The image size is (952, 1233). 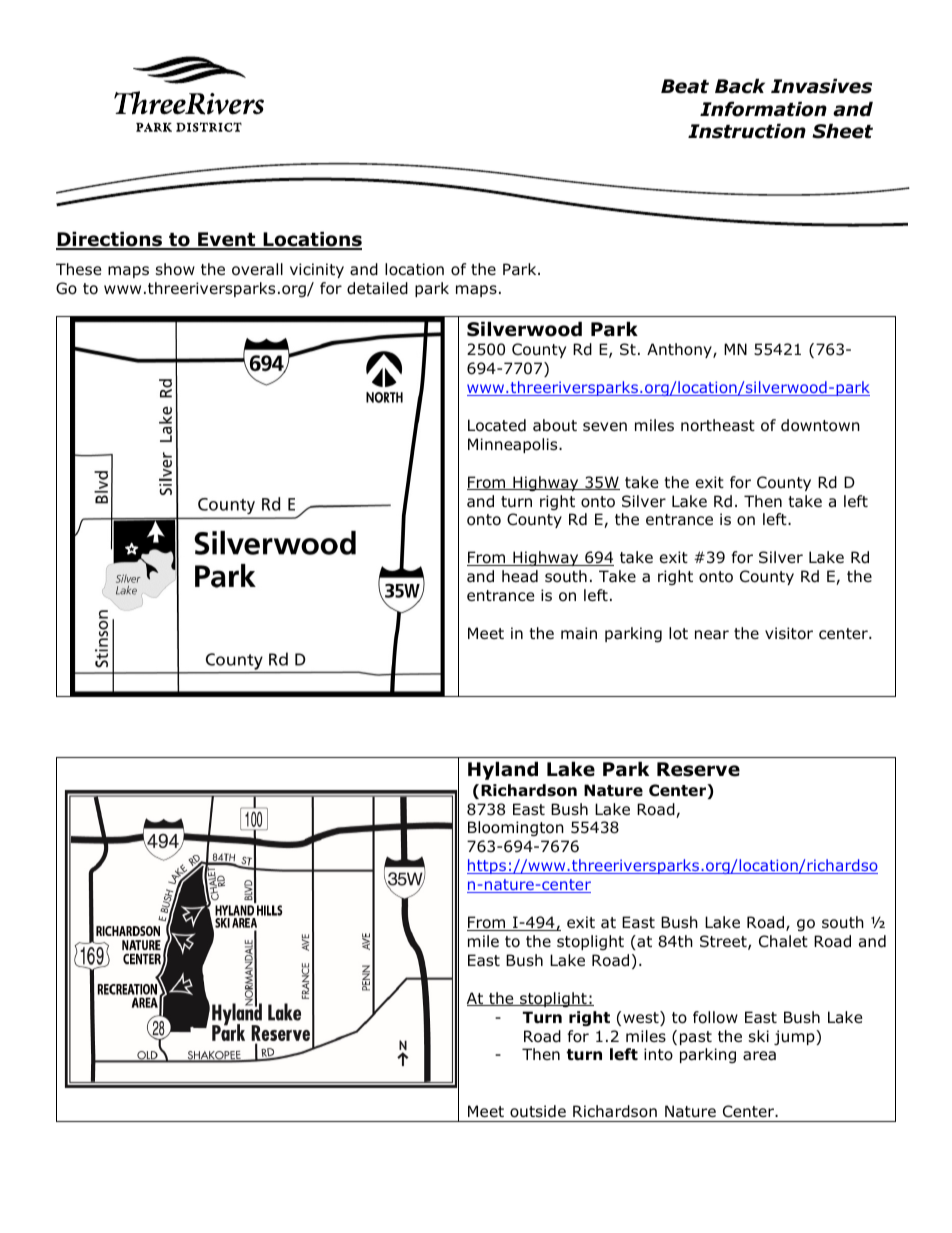 I want to click on Beat, so click(x=685, y=86).
